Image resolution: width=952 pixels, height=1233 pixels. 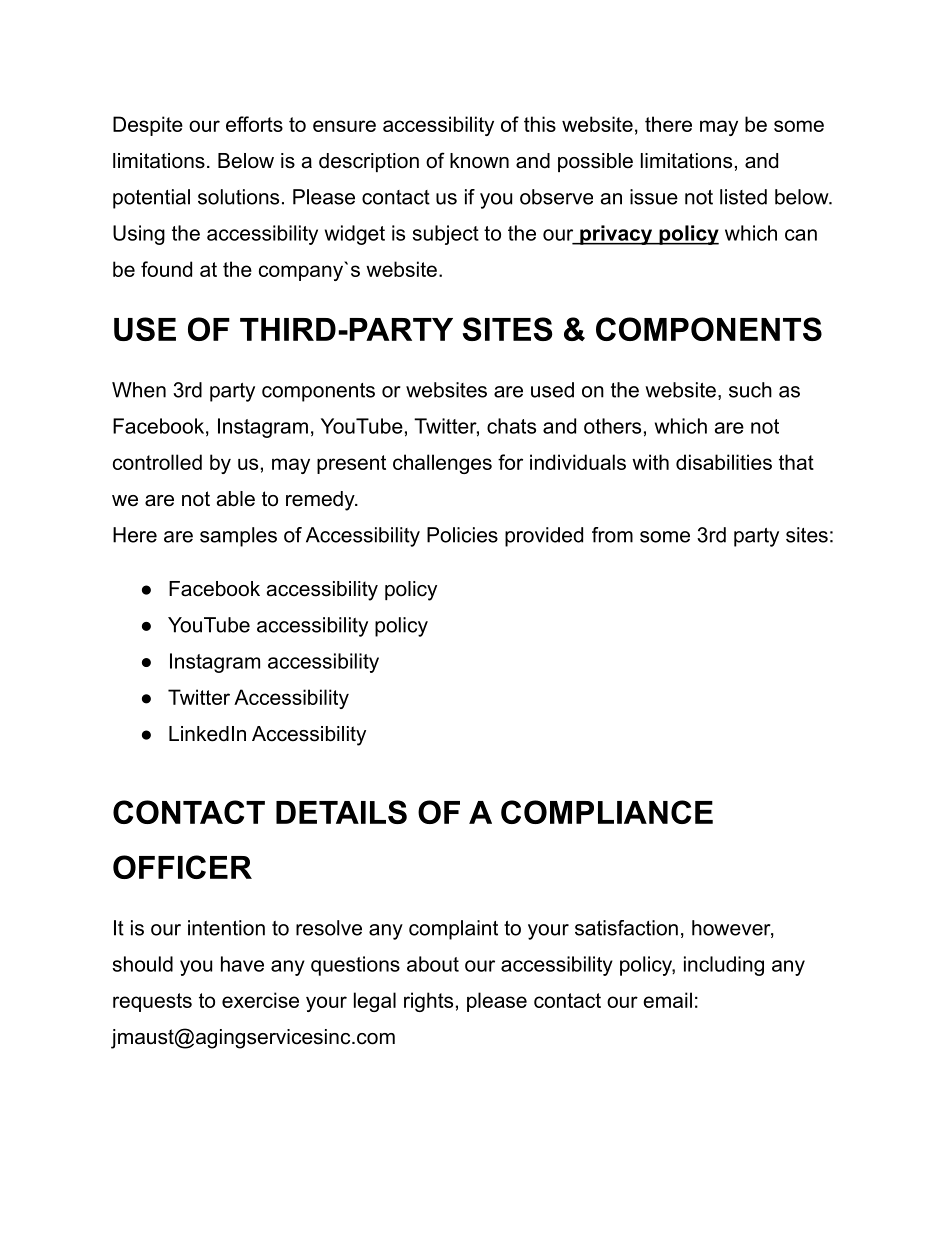 What do you see at coordinates (724, 966) in the screenshot?
I see `including` at bounding box center [724, 966].
